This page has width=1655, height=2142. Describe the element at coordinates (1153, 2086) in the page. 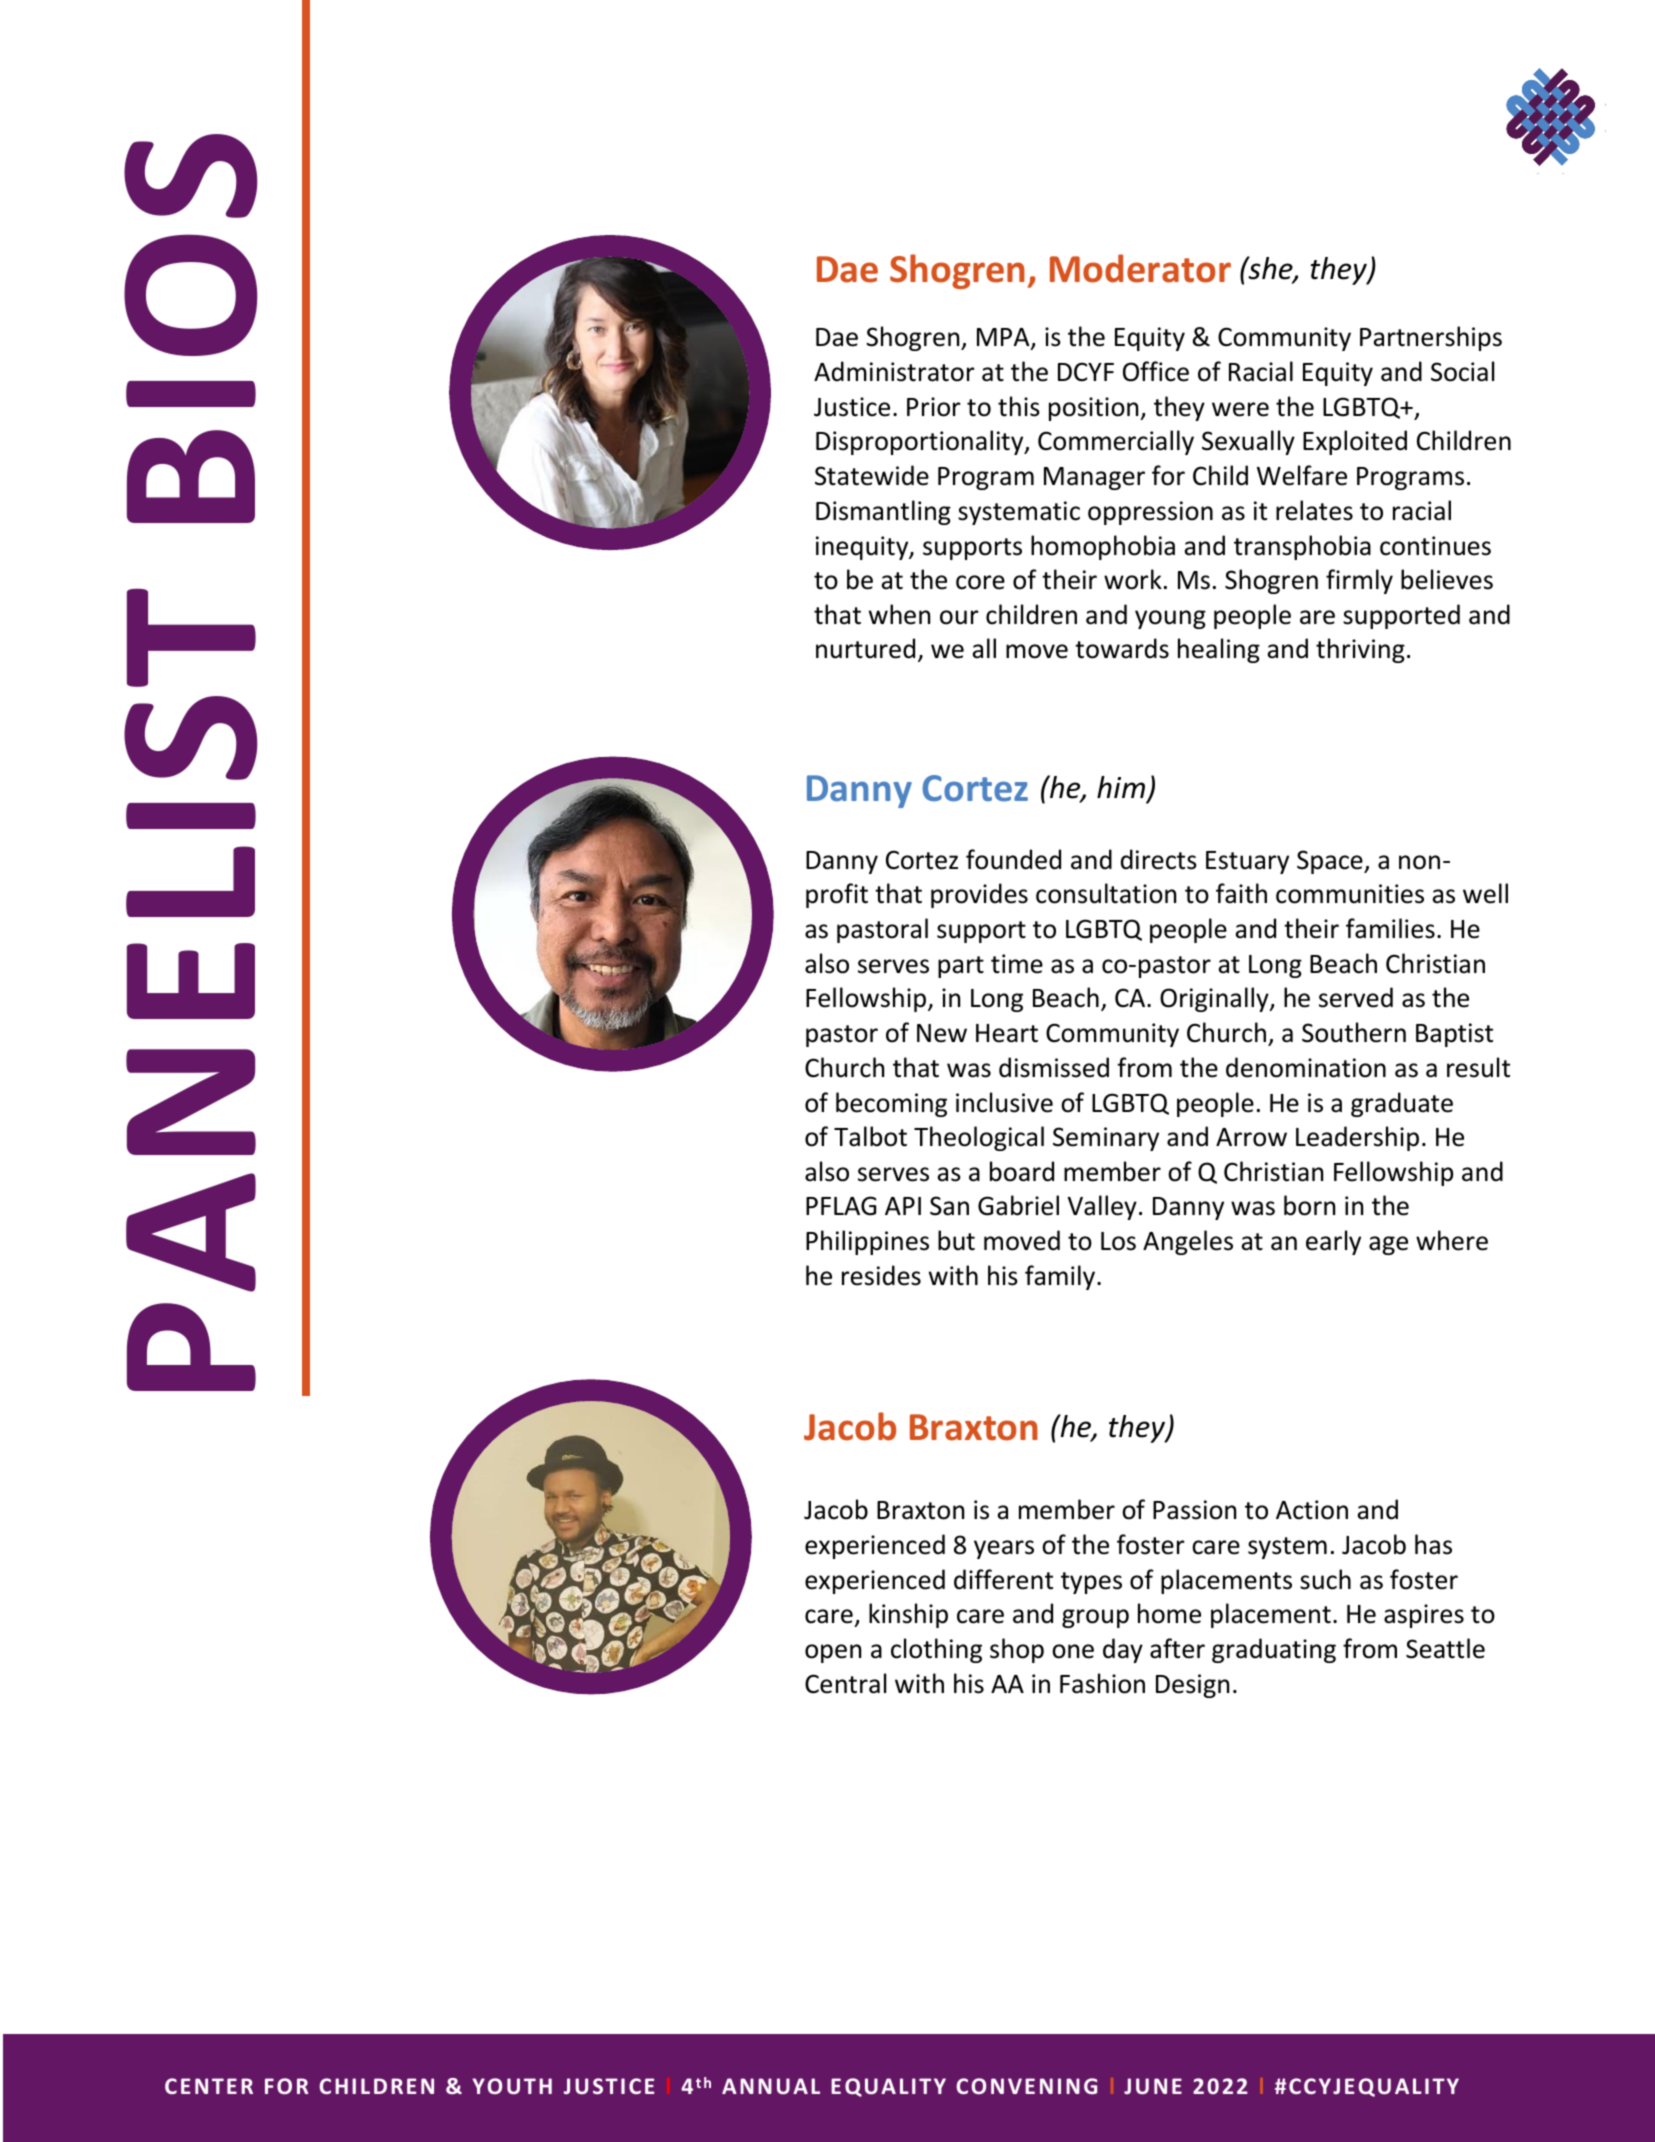

I see `JUNE` at that location.
